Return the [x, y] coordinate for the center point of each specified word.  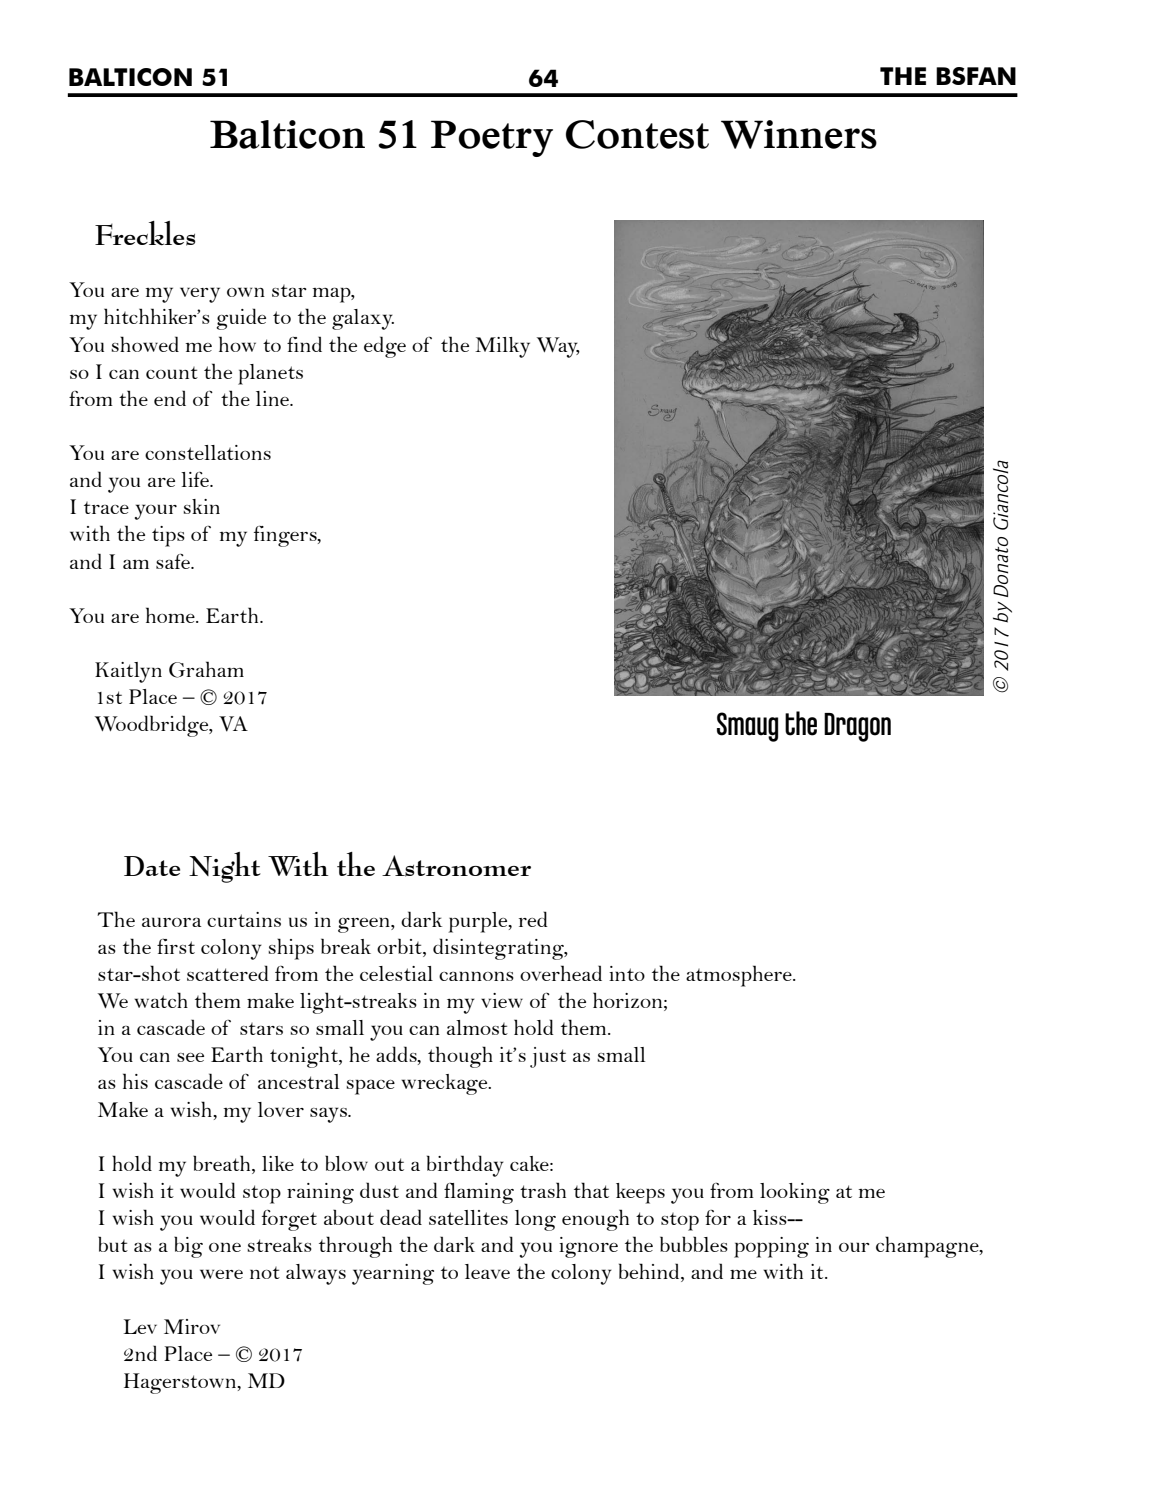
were [221, 1274]
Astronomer [456, 866]
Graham [206, 669]
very [200, 295]
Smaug [747, 727]
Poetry [492, 138]
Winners [799, 134]
